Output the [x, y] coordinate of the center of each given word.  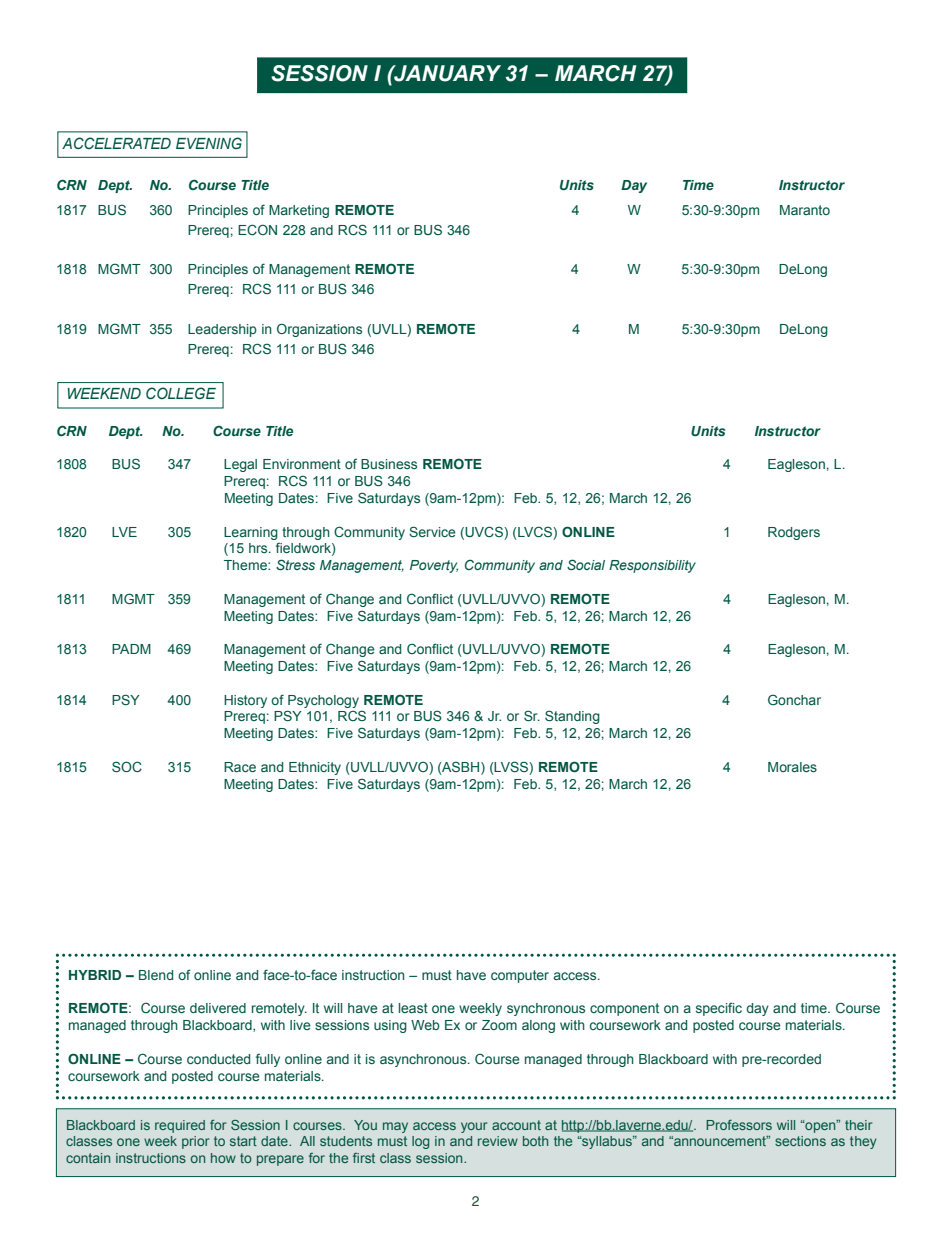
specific [719, 1009]
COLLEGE [181, 393]
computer [520, 976]
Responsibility [652, 566]
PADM [131, 649]
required [180, 1126]
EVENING [209, 143]
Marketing [299, 211]
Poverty [434, 566]
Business [389, 464]
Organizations [319, 330]
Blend [156, 975]
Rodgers [794, 533]
